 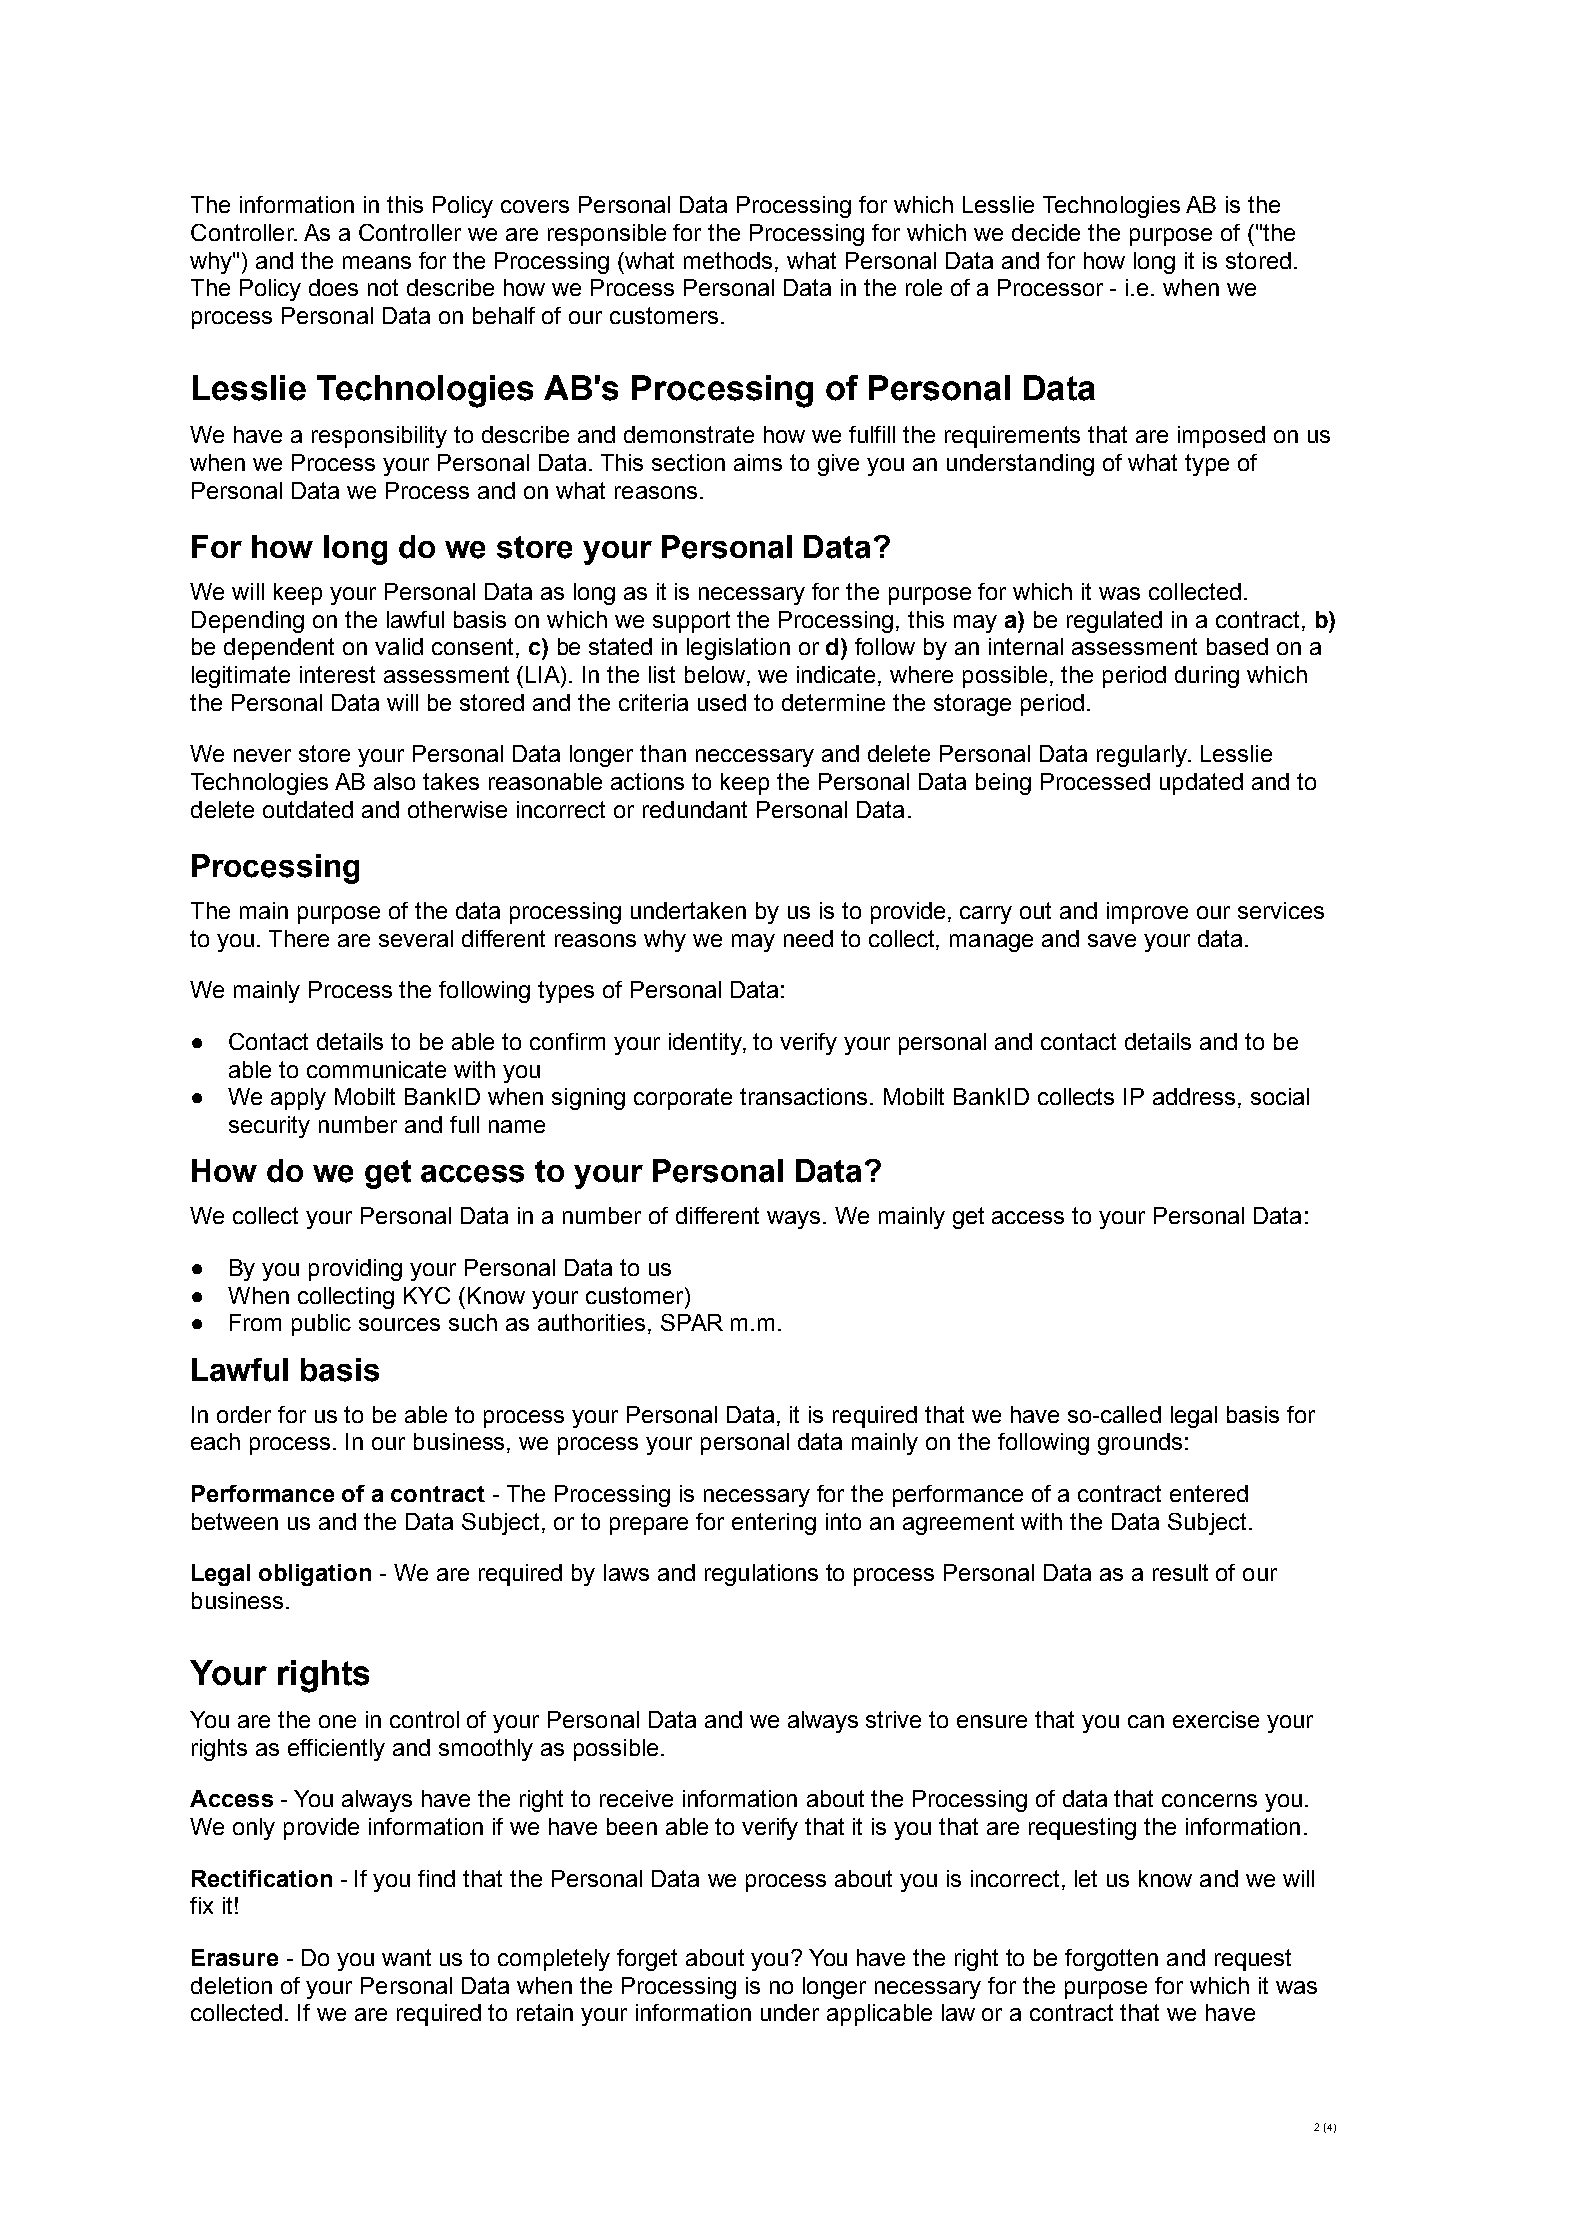 What do you see at coordinates (1046, 232) in the screenshot?
I see `decide` at bounding box center [1046, 232].
